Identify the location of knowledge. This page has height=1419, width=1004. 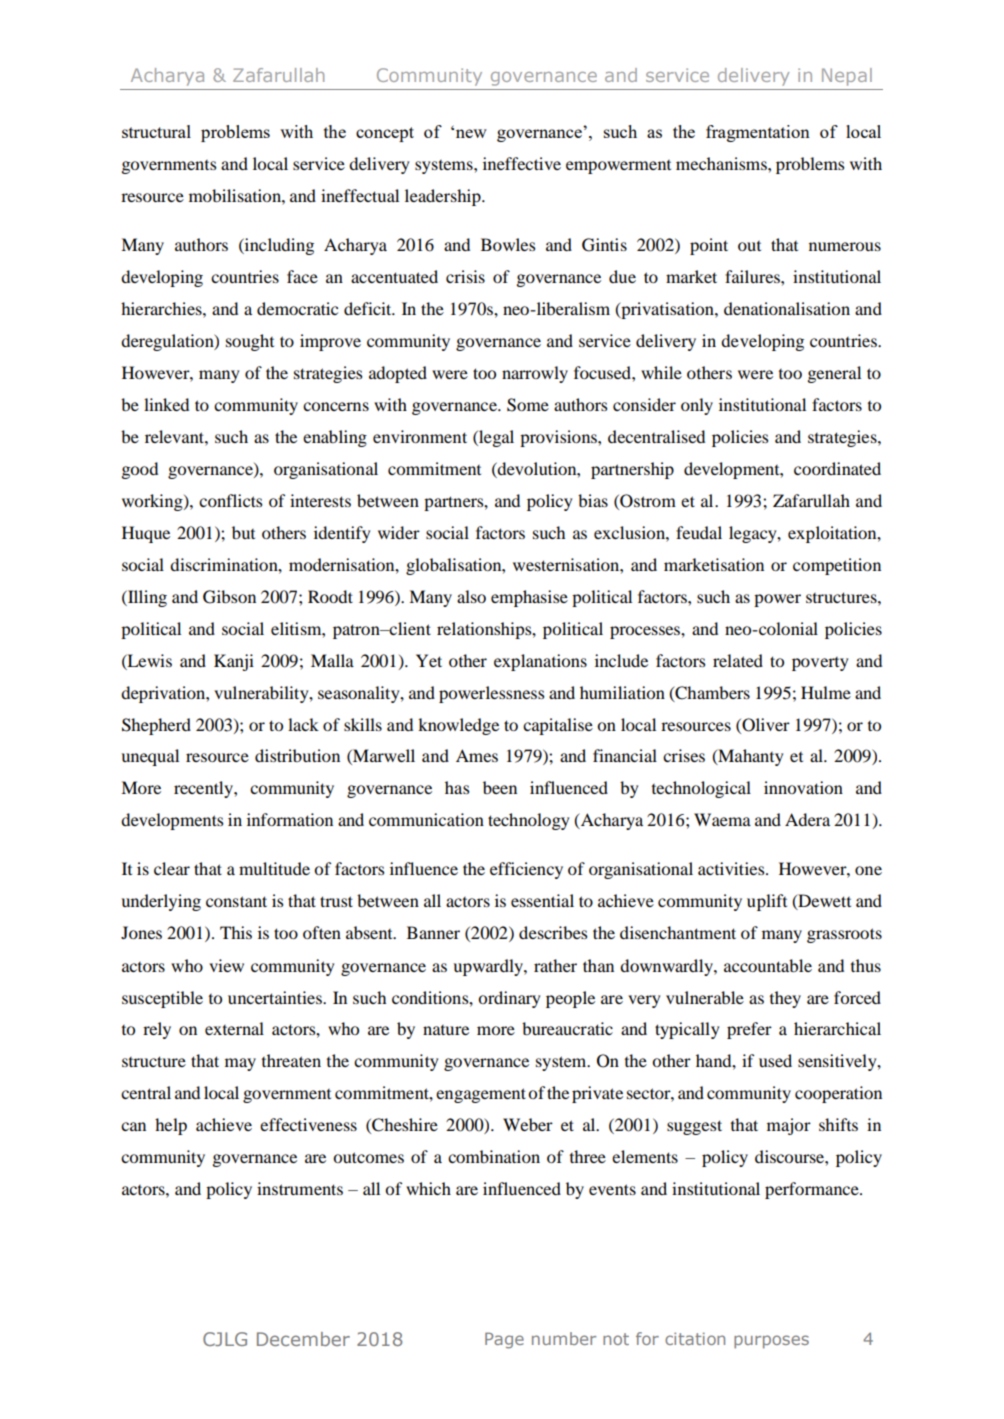
(458, 726).
